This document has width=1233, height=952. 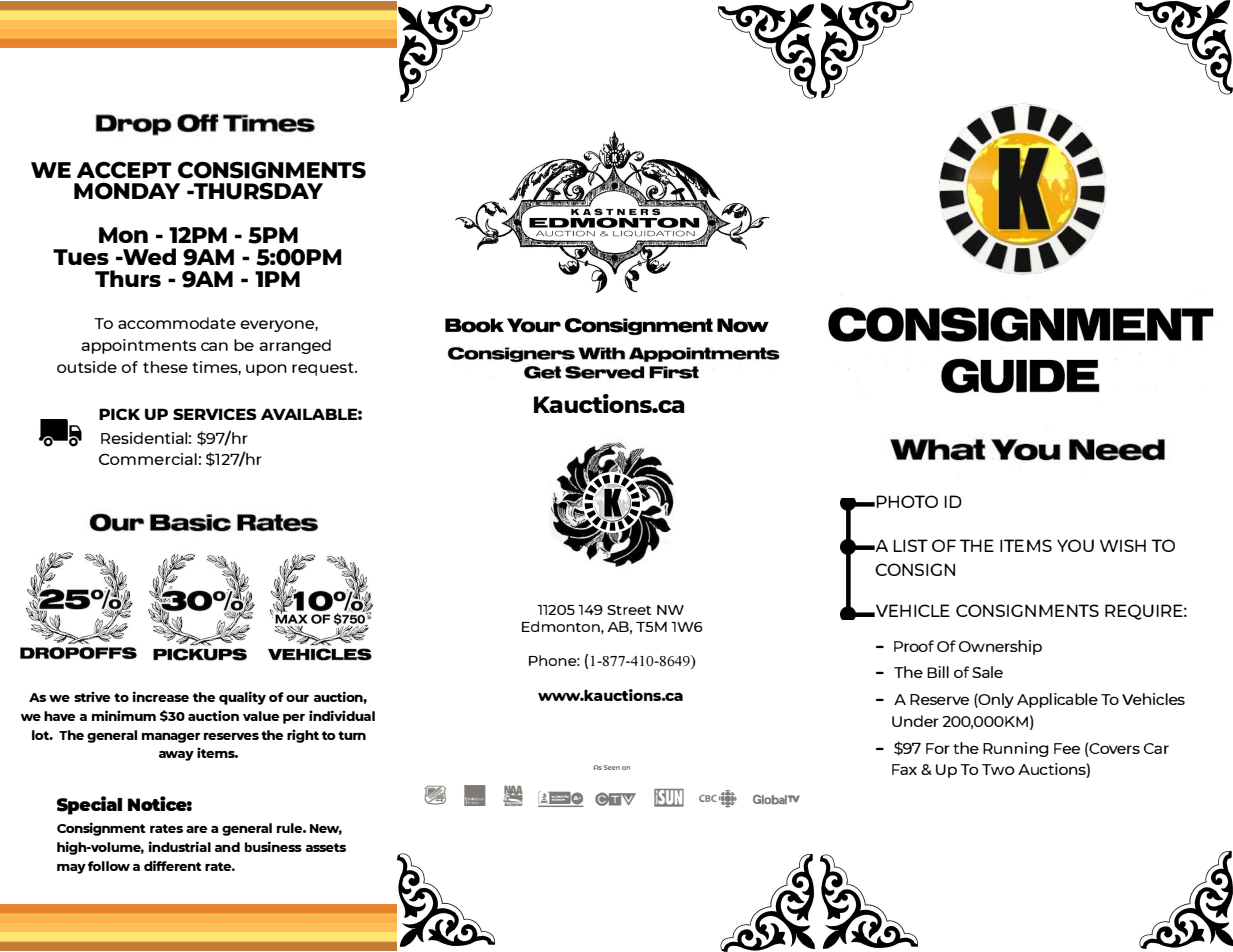 I want to click on Commercial, so click(x=148, y=459).
